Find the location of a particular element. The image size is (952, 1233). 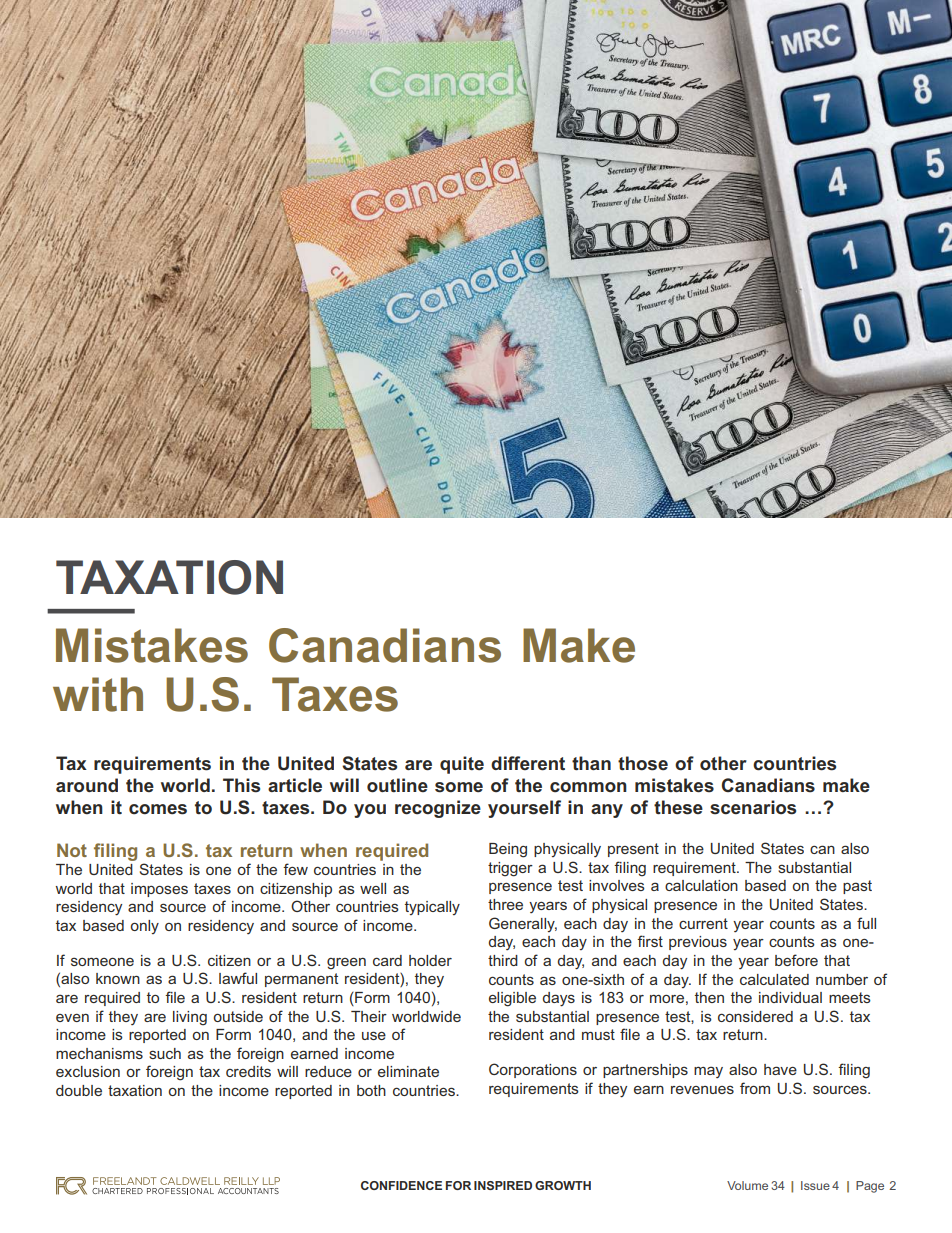

eligible is located at coordinates (512, 999).
